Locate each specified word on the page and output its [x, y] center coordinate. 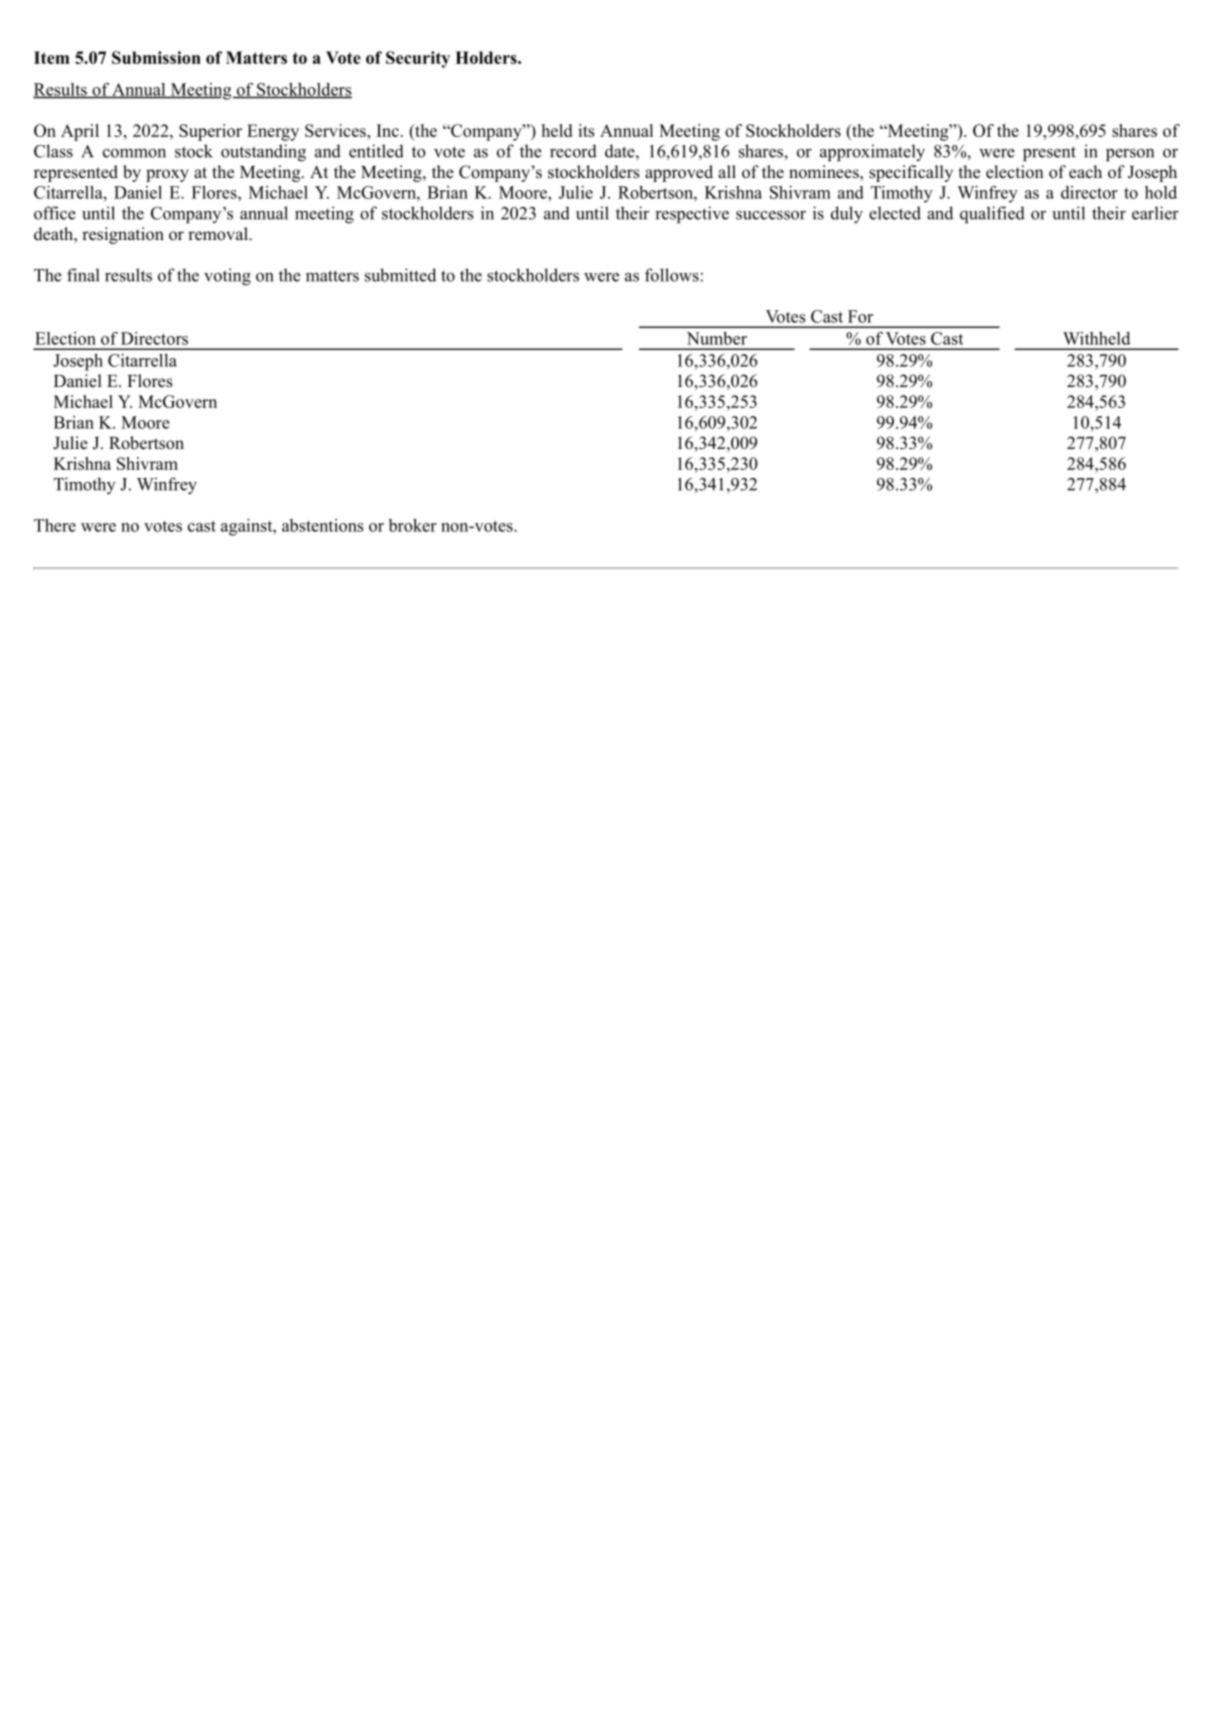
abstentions [322, 525]
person [1130, 155]
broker [413, 525]
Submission [156, 57]
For [860, 316]
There [55, 525]
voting [227, 276]
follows [672, 275]
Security [418, 59]
